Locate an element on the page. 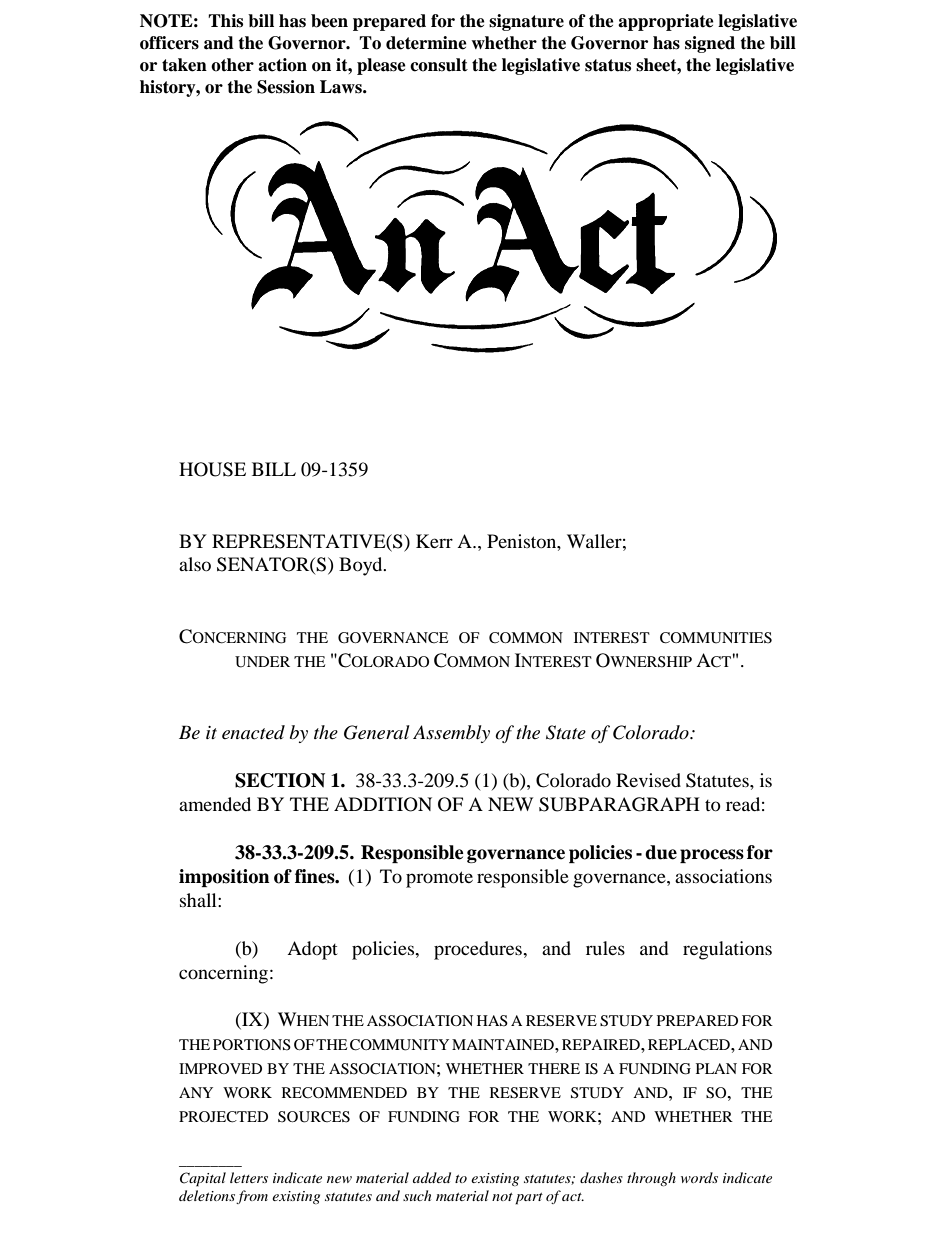 The height and width of the image is (1233, 952). other is located at coordinates (232, 65).
